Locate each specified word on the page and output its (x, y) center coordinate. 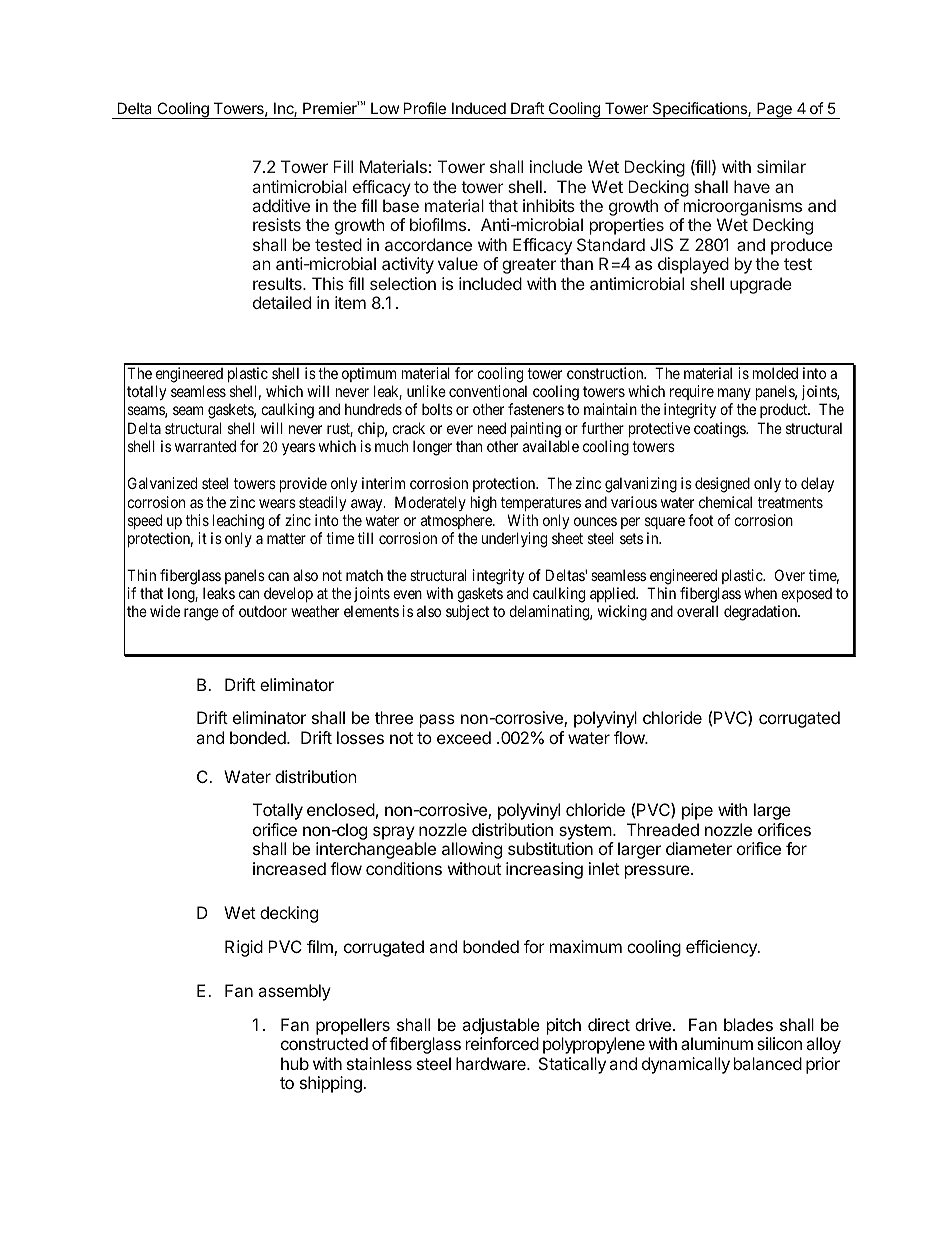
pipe (697, 811)
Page (774, 110)
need (492, 428)
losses (360, 737)
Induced (479, 108)
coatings (720, 430)
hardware (492, 1063)
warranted (205, 446)
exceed (464, 737)
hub (295, 1063)
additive (281, 205)
